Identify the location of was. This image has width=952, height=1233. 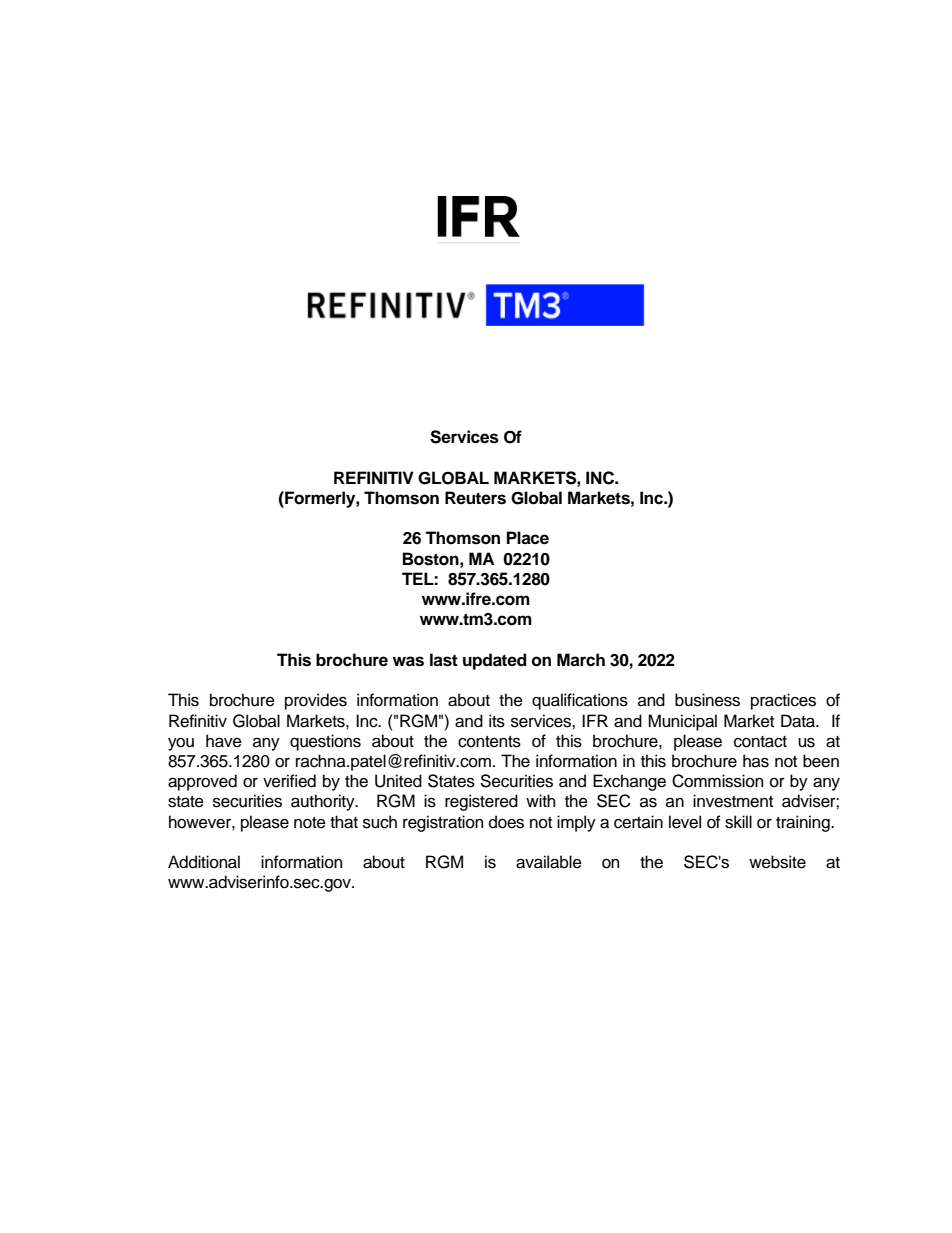
(408, 661).
